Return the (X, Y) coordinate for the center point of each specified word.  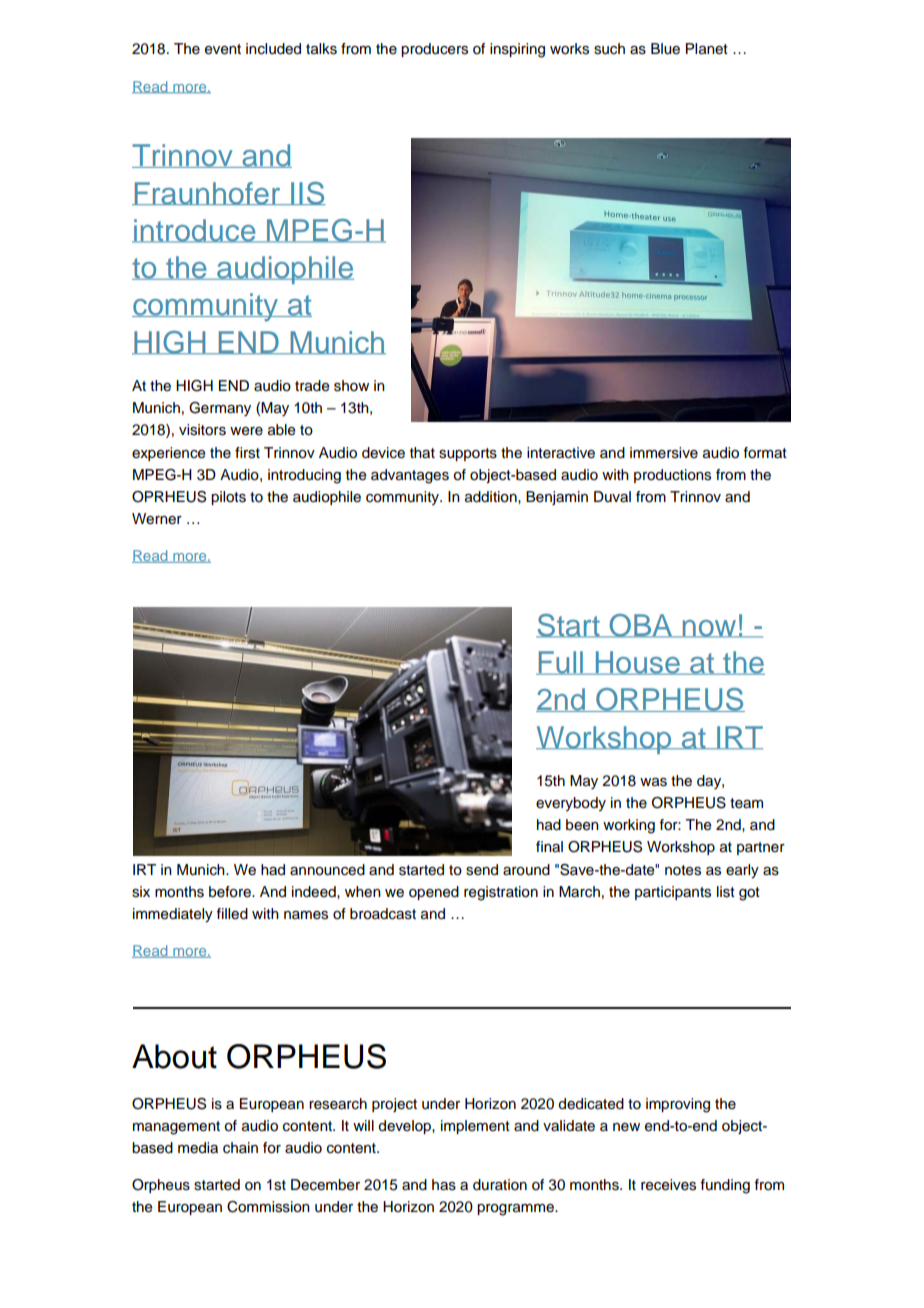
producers (434, 50)
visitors (202, 430)
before (231, 892)
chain (240, 1148)
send (482, 870)
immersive (664, 453)
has (444, 1185)
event (223, 49)
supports (468, 454)
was (653, 782)
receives (668, 1185)
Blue (665, 49)
